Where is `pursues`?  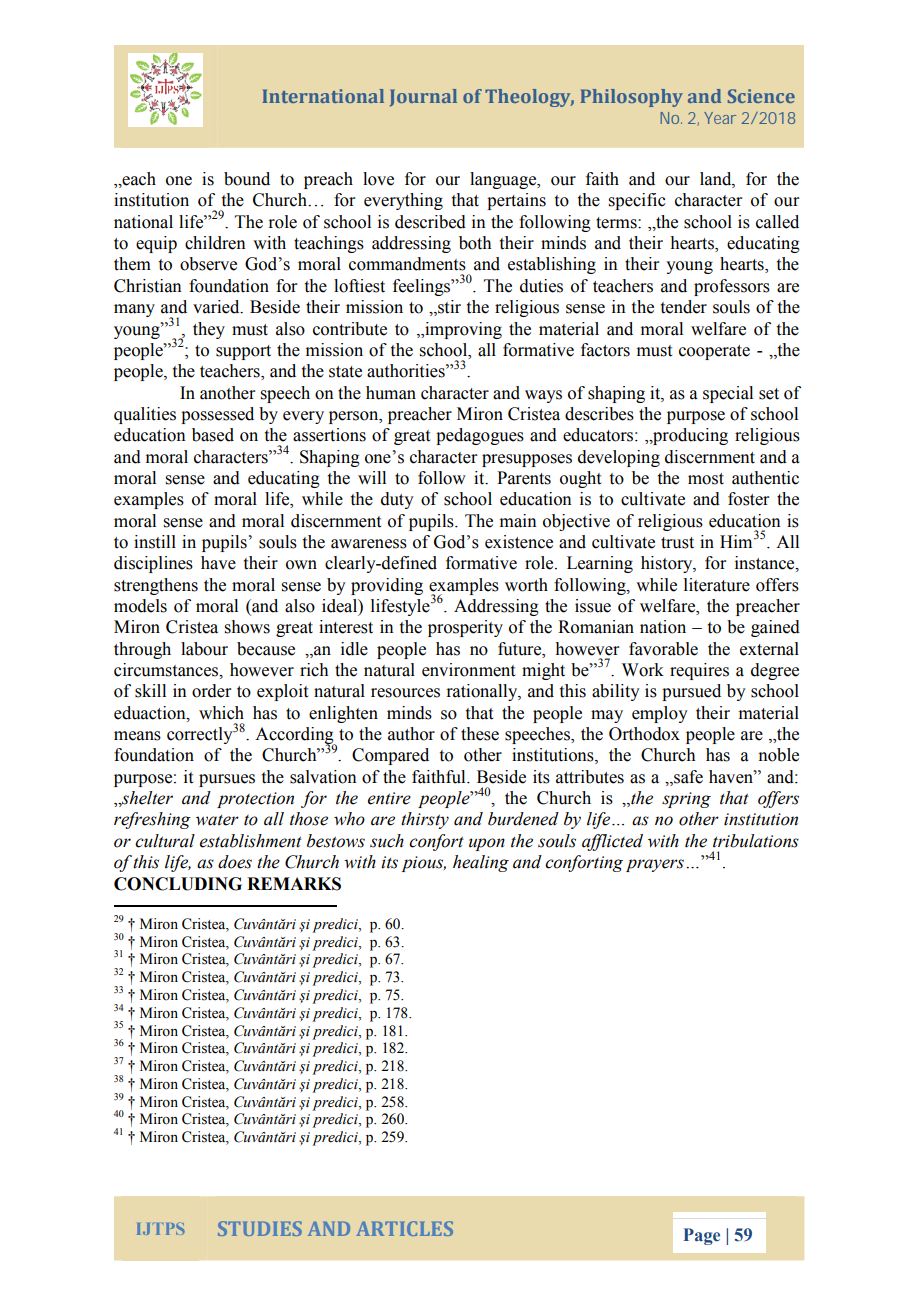
pursues is located at coordinates (227, 780).
